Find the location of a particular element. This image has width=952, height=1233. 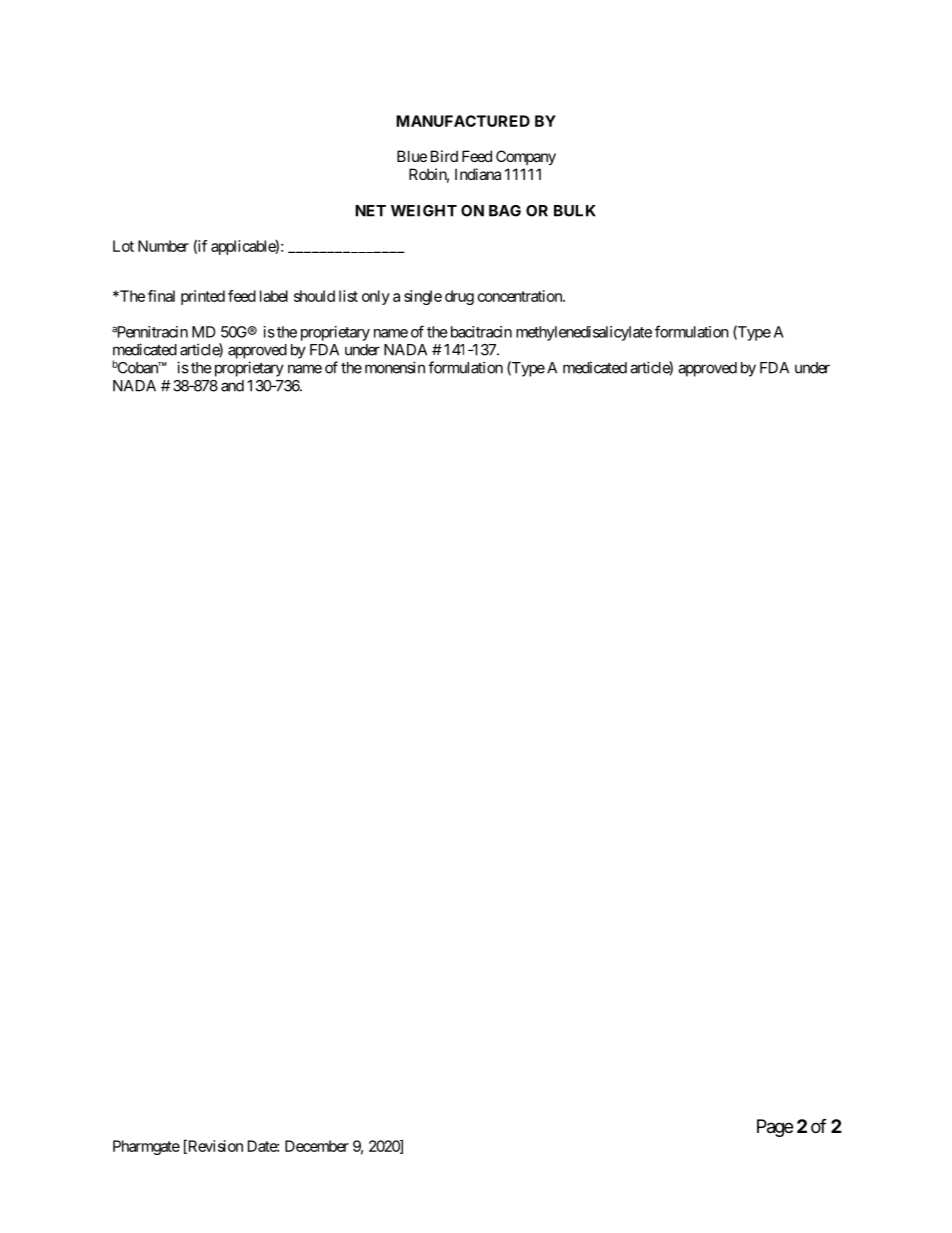

drug is located at coordinates (459, 297).
